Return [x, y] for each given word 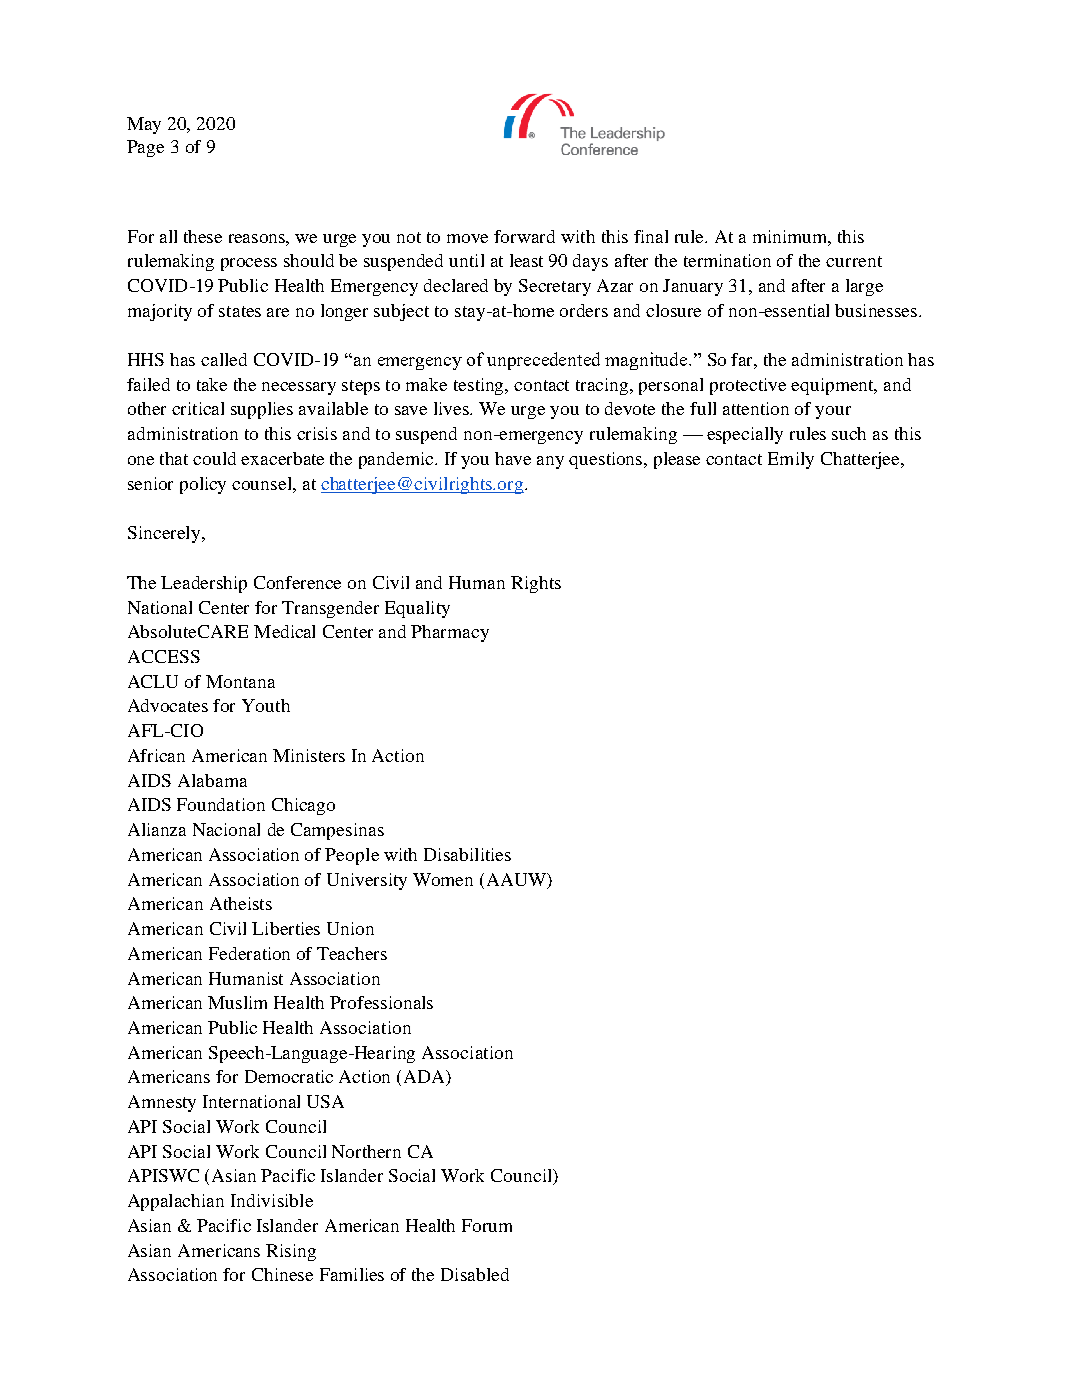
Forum [487, 1225]
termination [727, 260]
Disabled [475, 1274]
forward [524, 236]
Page [145, 148]
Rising [291, 1252]
